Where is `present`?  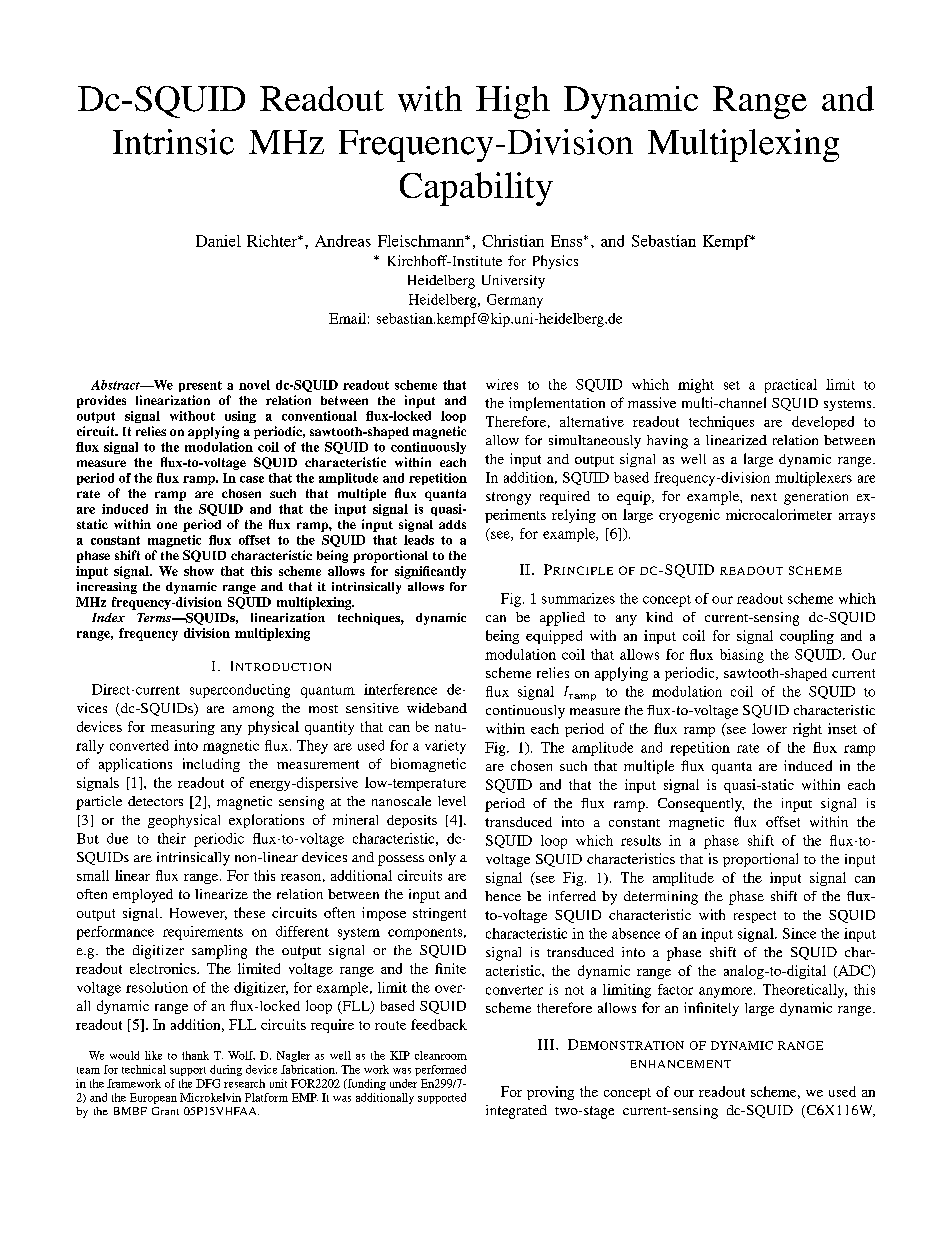 present is located at coordinates (200, 386).
